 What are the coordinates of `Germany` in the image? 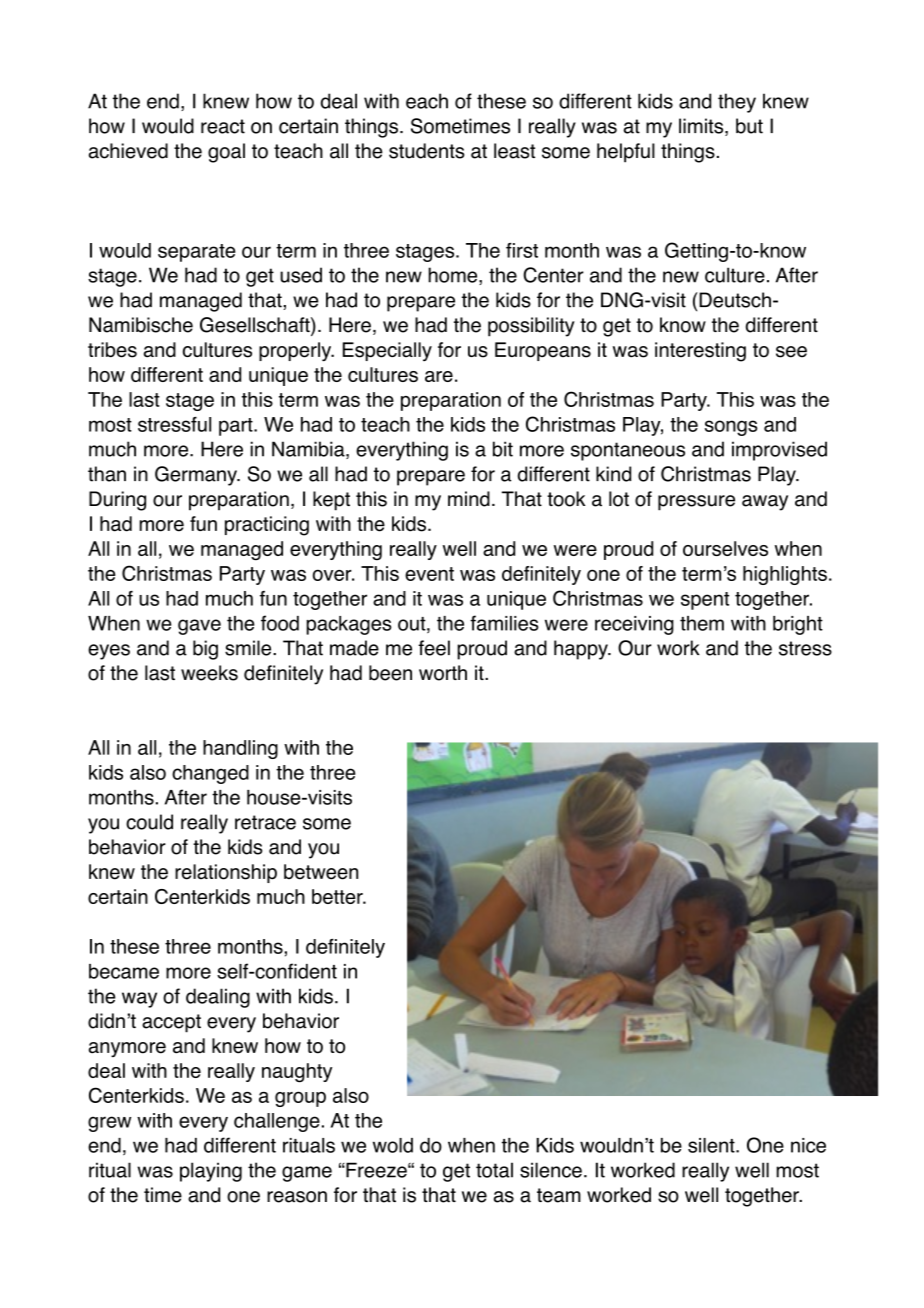 It's located at (197, 476).
